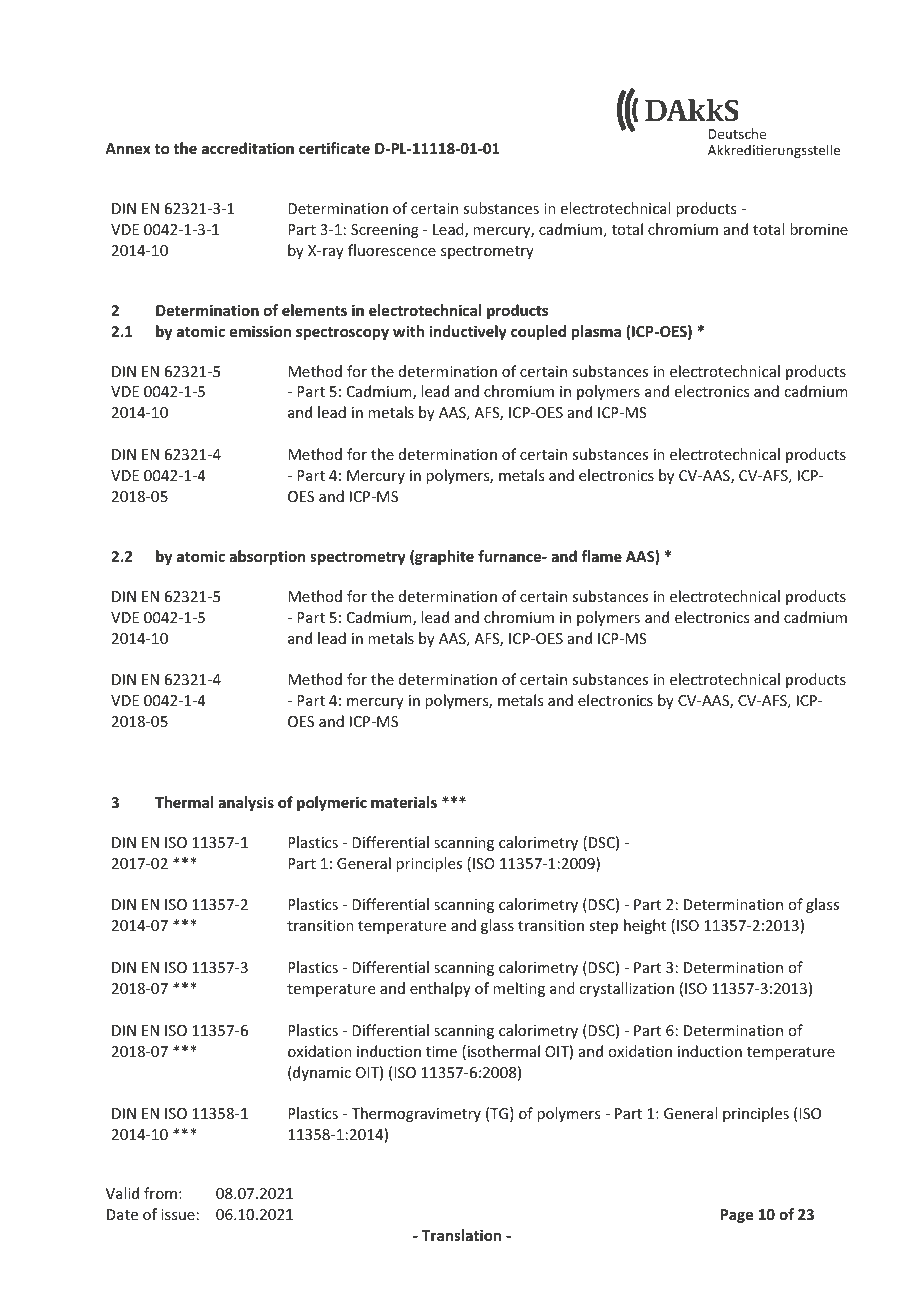  I want to click on flame, so click(601, 556).
